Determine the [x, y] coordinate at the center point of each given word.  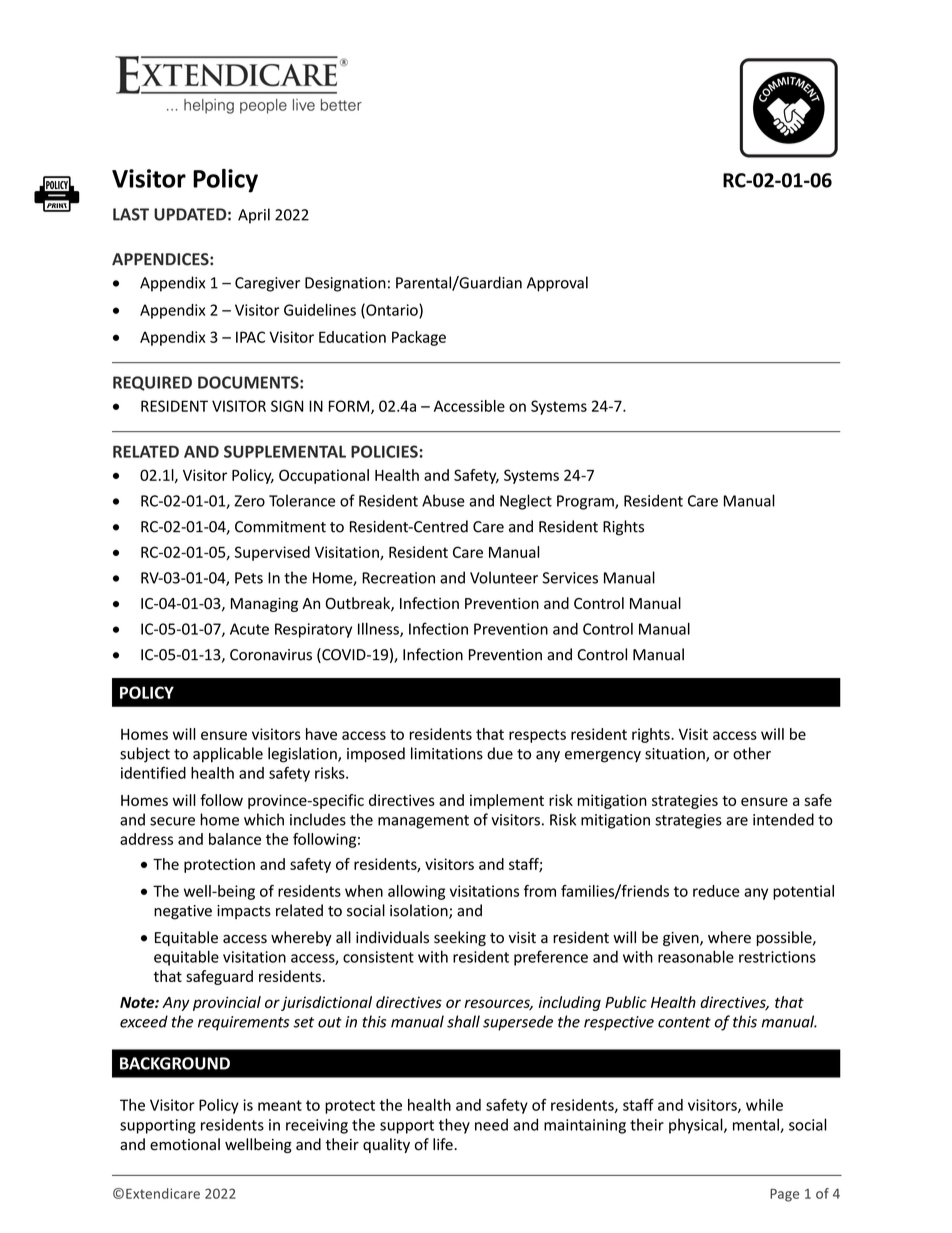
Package [419, 338]
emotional [185, 1144]
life [444, 1144]
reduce [716, 891]
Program [586, 502]
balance [235, 839]
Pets [249, 578]
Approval [557, 284]
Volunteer [504, 577]
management [423, 822]
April [254, 216]
